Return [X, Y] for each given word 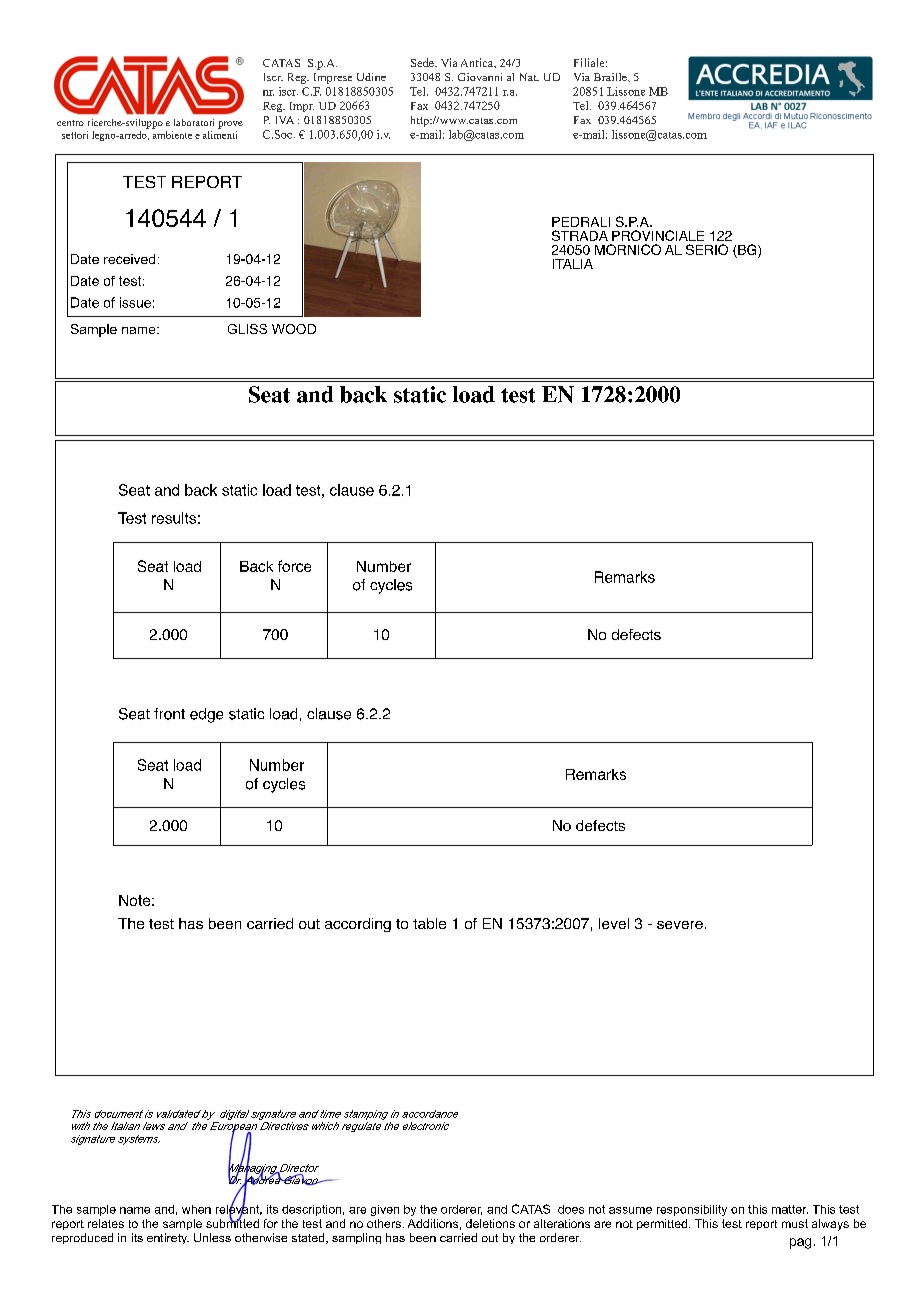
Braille [611, 77]
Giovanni [480, 77]
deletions [490, 1223]
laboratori [194, 122]
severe [680, 925]
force [294, 566]
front [169, 714]
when [196, 1209]
